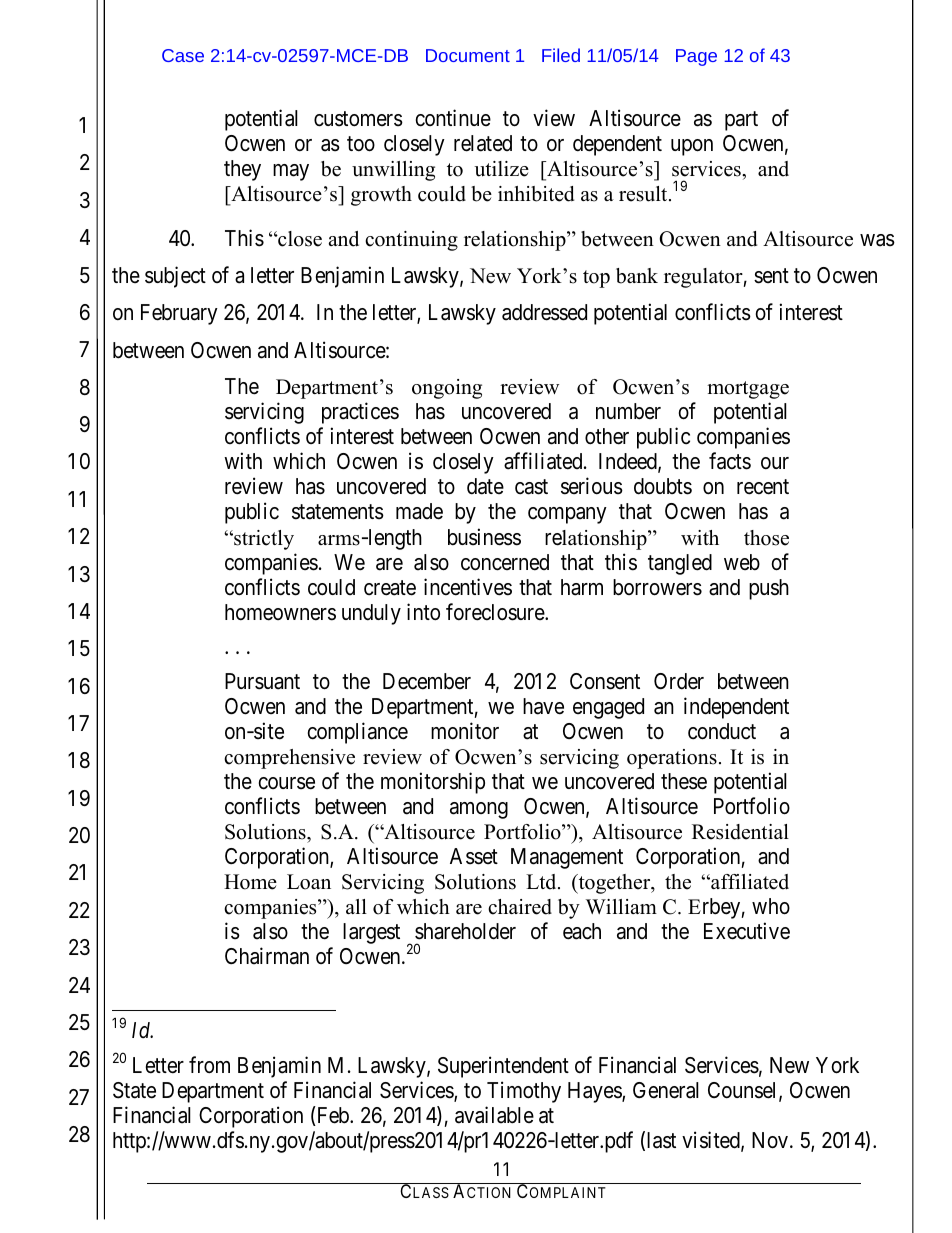  What do you see at coordinates (544, 312) in the screenshot?
I see `addressed` at bounding box center [544, 312].
